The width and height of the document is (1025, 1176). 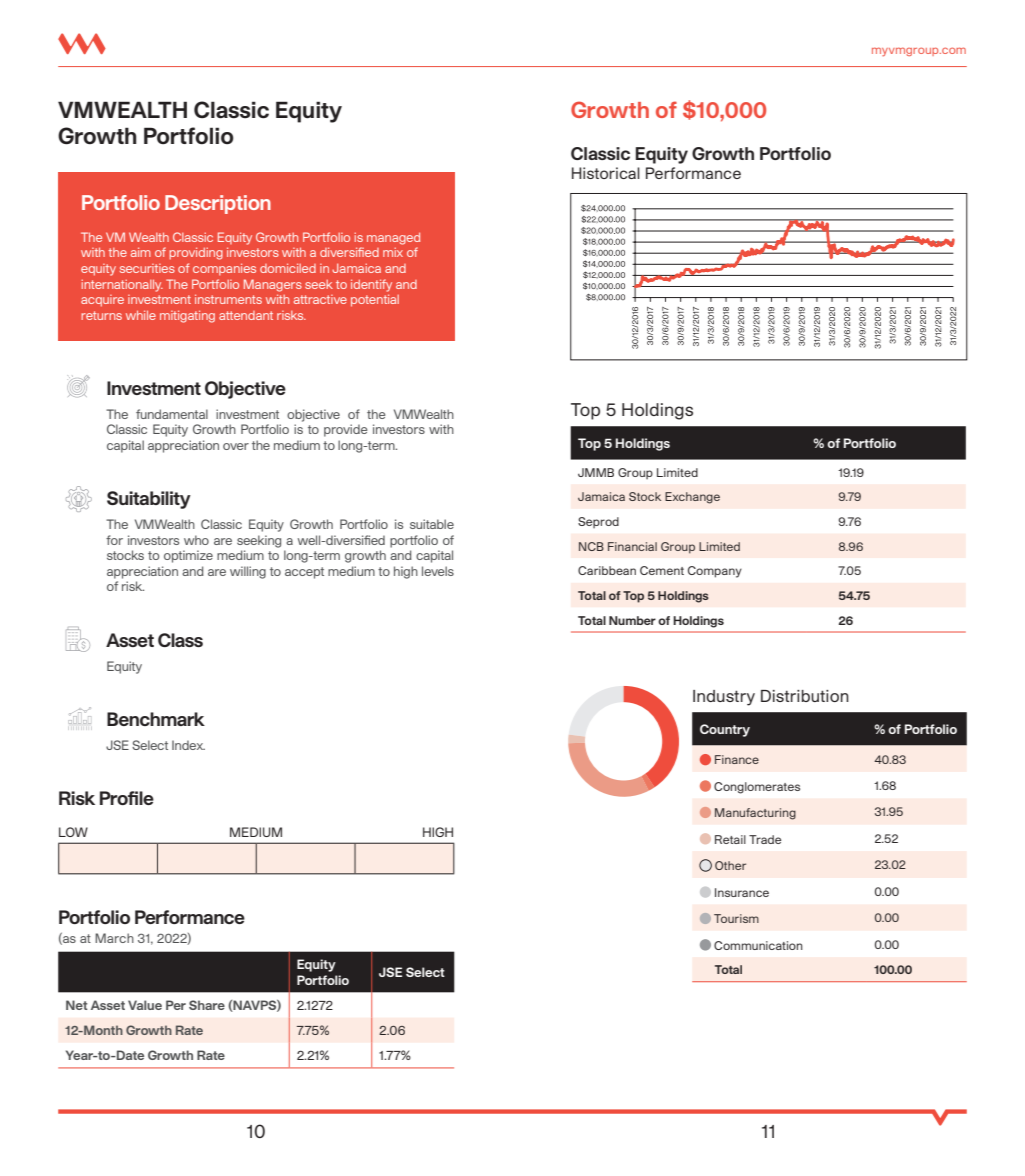 What do you see at coordinates (145, 1005) in the document?
I see `Value` at bounding box center [145, 1005].
